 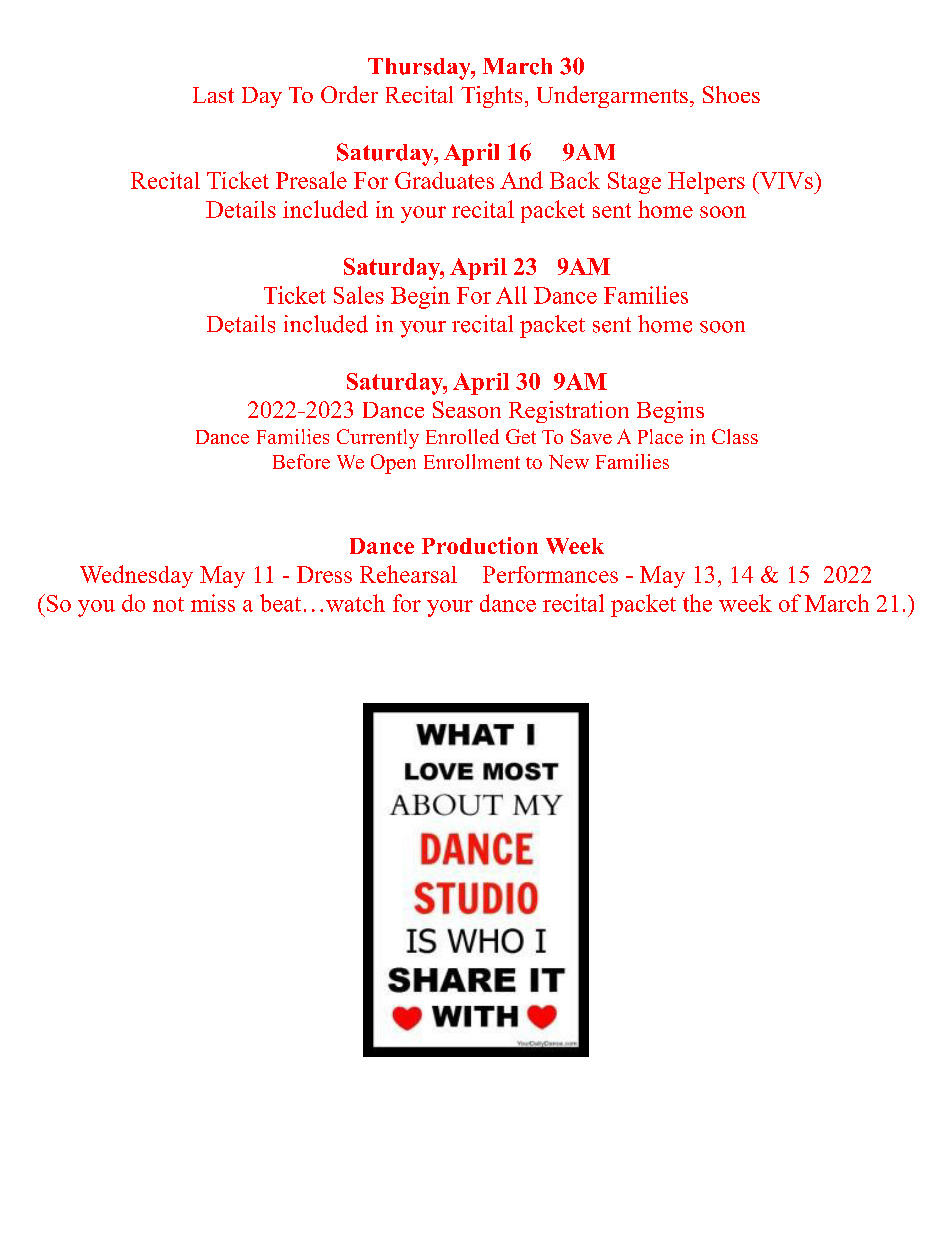 I want to click on Before, so click(x=301, y=461).
